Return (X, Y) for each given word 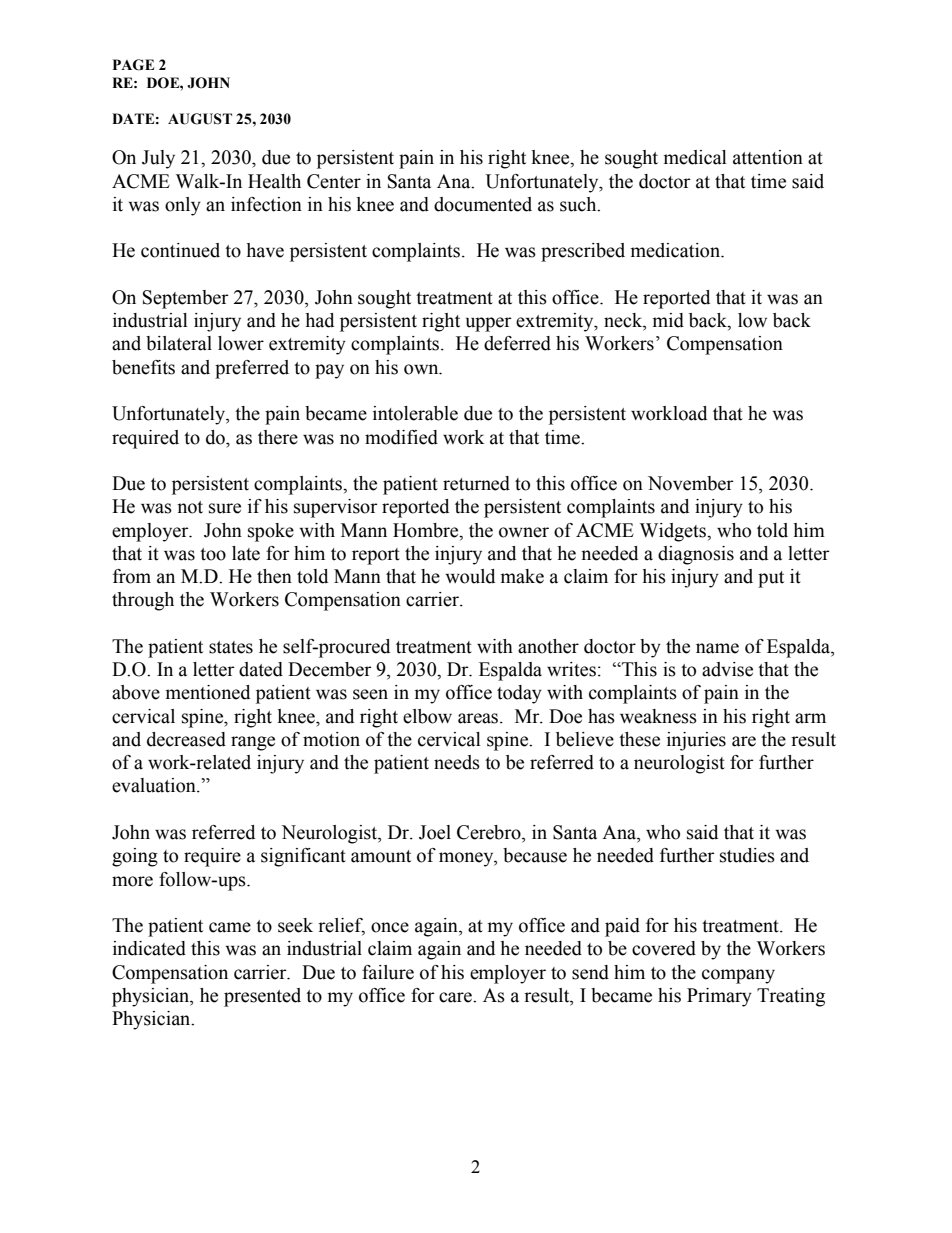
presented (262, 997)
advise (727, 669)
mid (668, 320)
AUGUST (200, 119)
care (457, 997)
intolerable (415, 413)
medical (695, 157)
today (519, 694)
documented (483, 204)
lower (241, 343)
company (738, 976)
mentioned (208, 692)
